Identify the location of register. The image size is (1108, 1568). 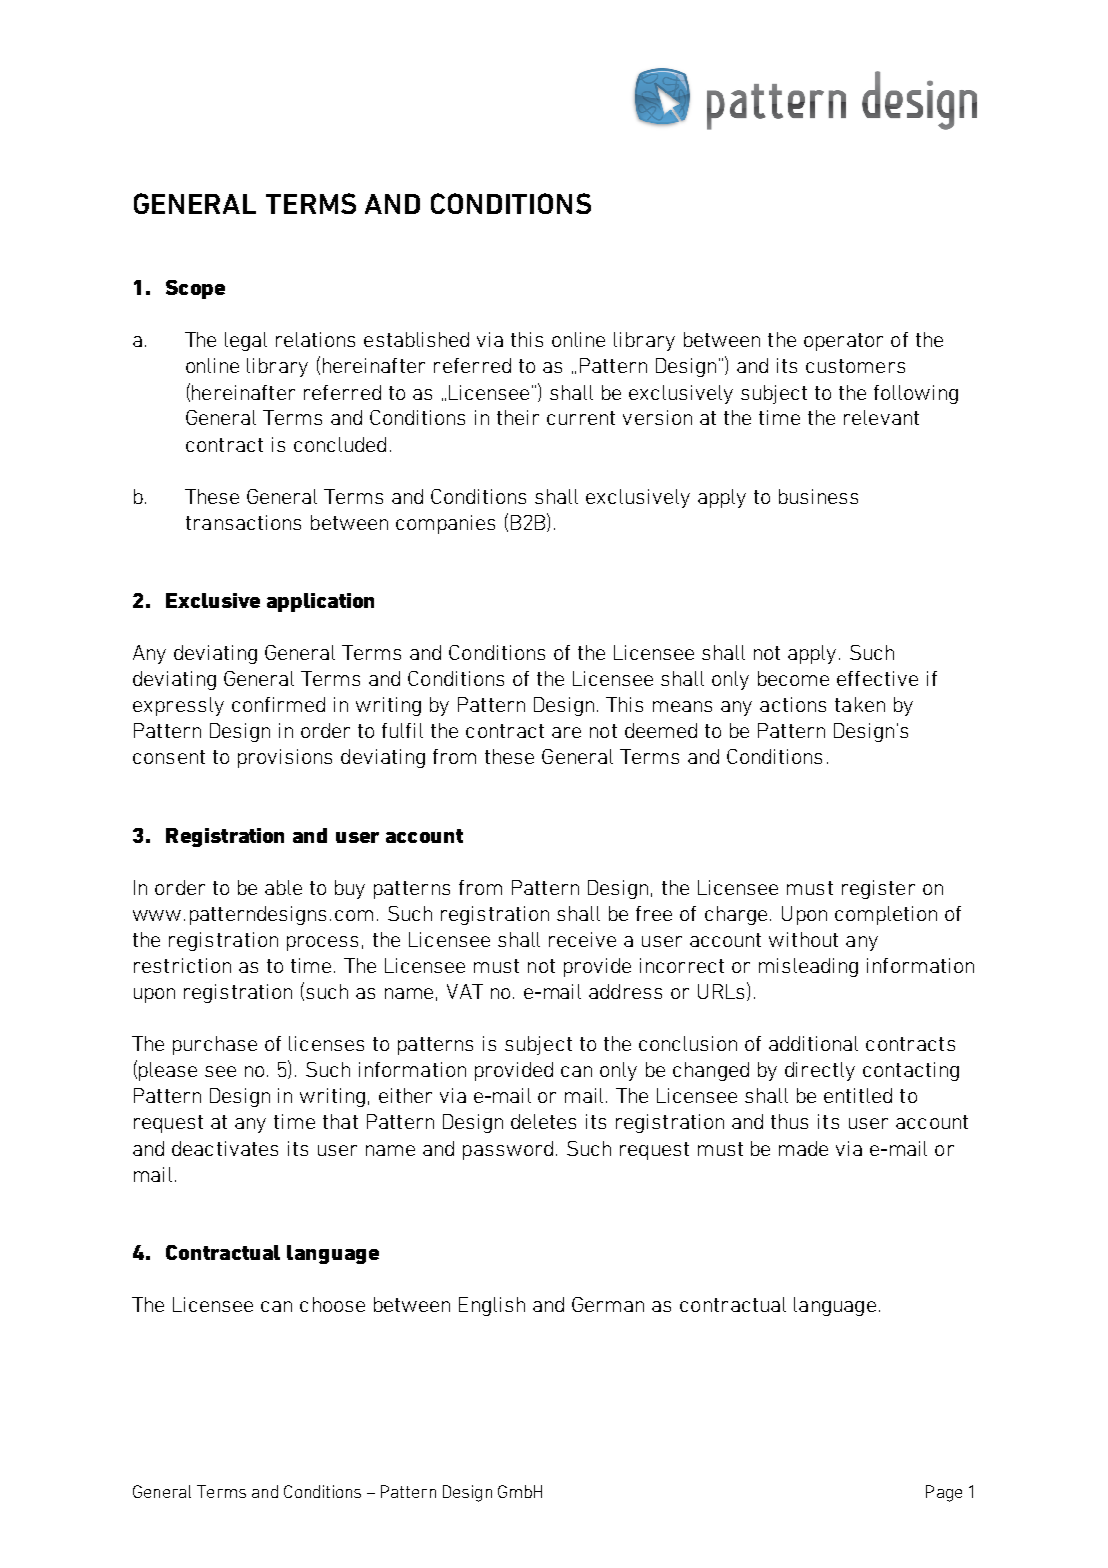
(878, 889).
